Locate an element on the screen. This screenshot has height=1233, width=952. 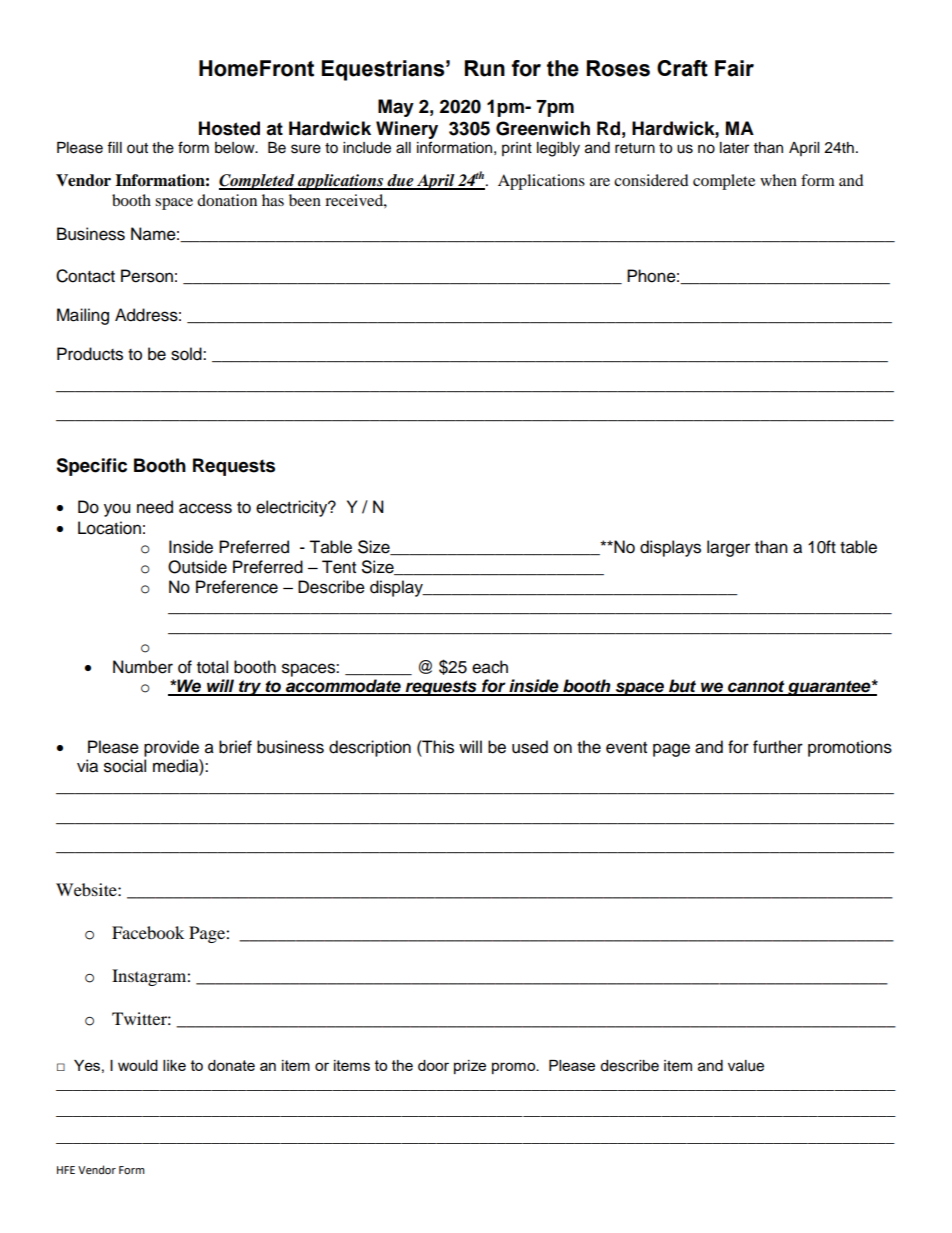
Mailing is located at coordinates (83, 316).
